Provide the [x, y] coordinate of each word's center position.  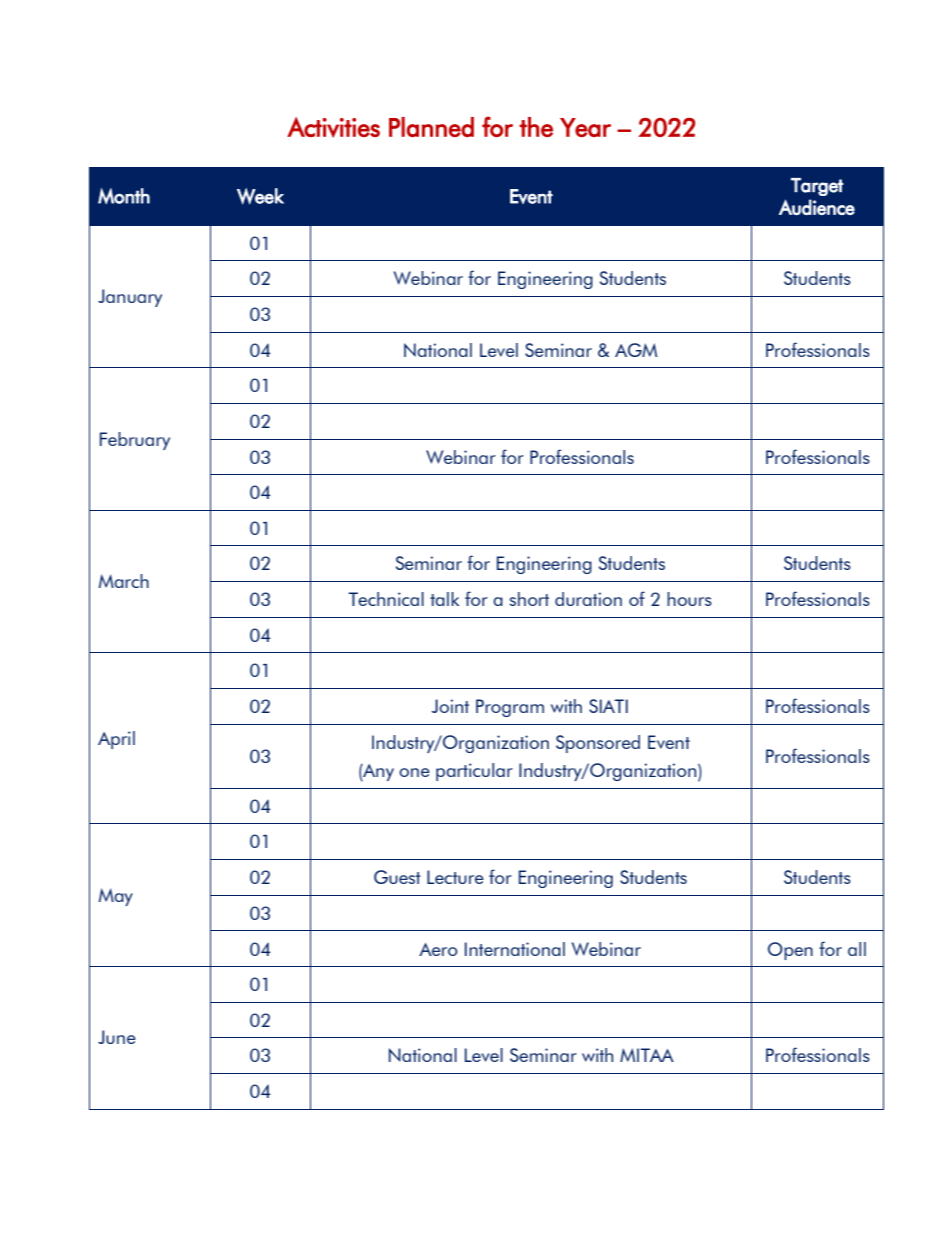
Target [817, 187]
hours [689, 599]
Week [260, 196]
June [117, 1037]
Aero [438, 949]
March [123, 581]
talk [444, 599]
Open [790, 951]
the [536, 127]
